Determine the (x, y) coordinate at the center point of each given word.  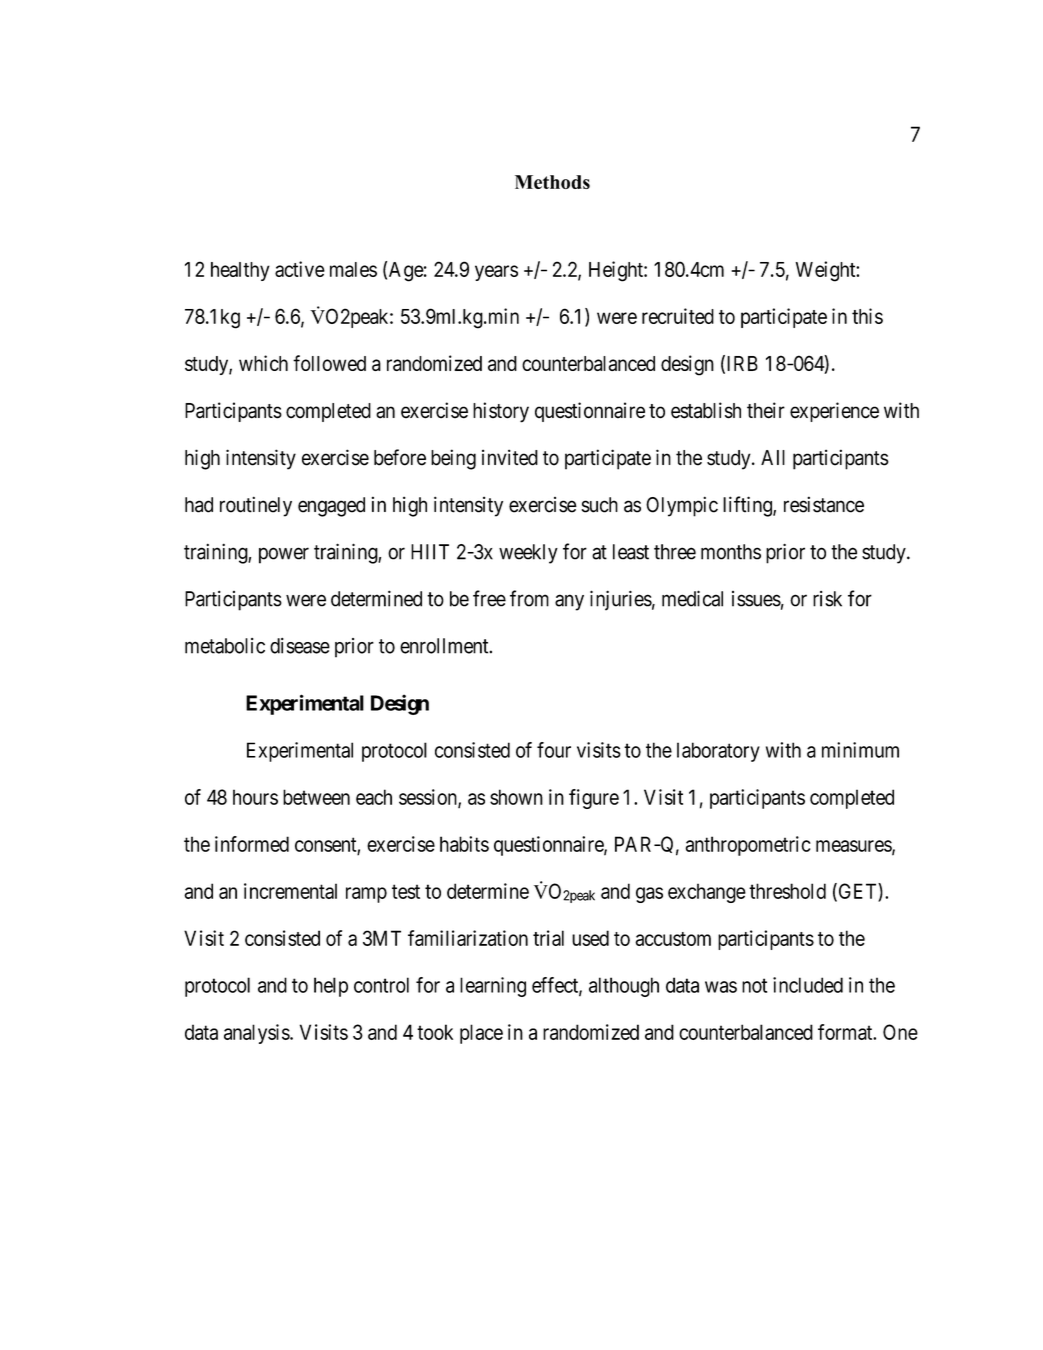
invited (510, 457)
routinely (256, 506)
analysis (257, 1034)
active (300, 269)
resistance (824, 504)
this (867, 316)
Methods (552, 182)
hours (255, 797)
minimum (860, 750)
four (554, 750)
